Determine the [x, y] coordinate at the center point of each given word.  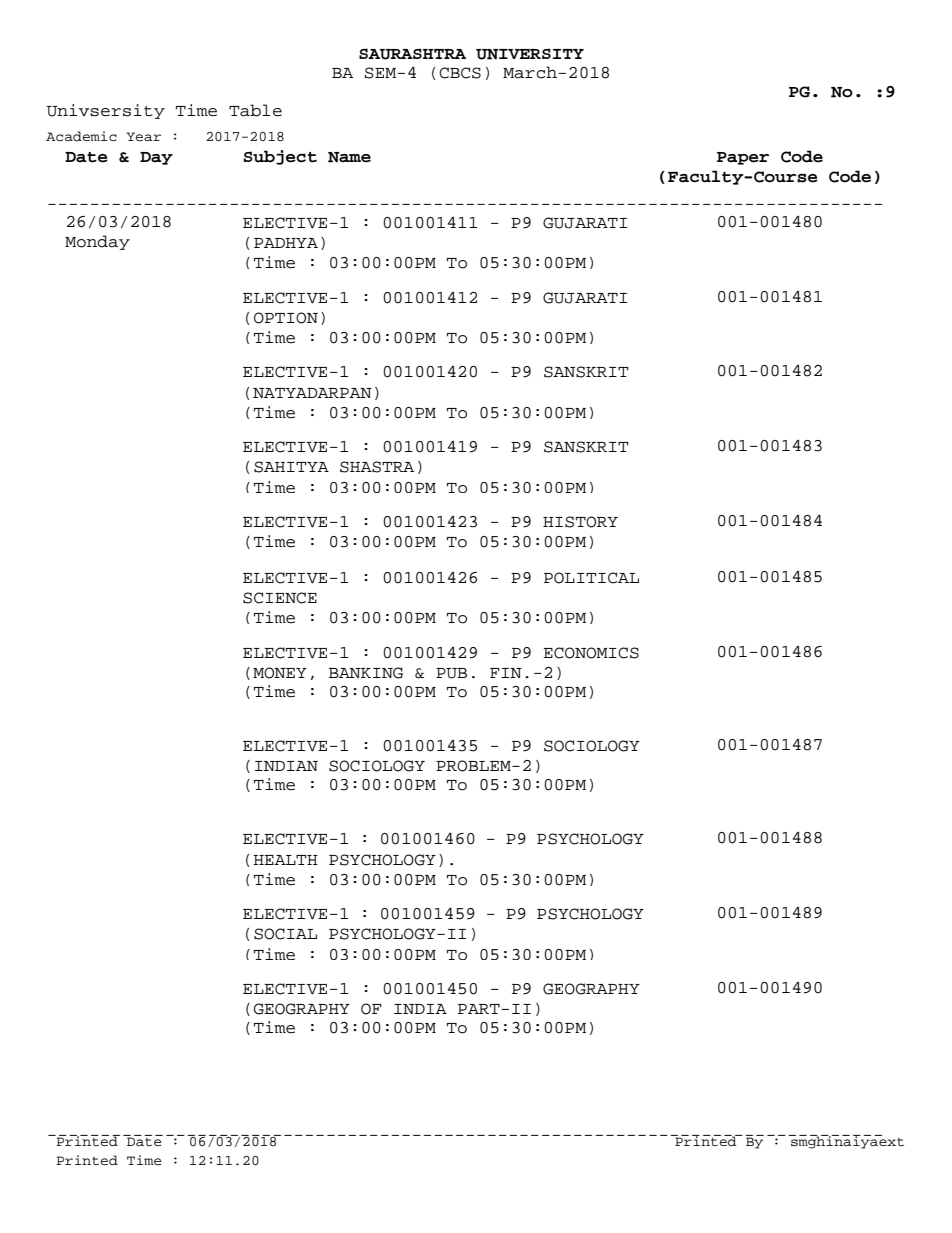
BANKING [366, 673]
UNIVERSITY [530, 54]
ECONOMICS [591, 653]
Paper [743, 158]
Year [144, 136]
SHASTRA [377, 467]
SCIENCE [280, 598]
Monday [97, 242]
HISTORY [580, 522]
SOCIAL [285, 934]
